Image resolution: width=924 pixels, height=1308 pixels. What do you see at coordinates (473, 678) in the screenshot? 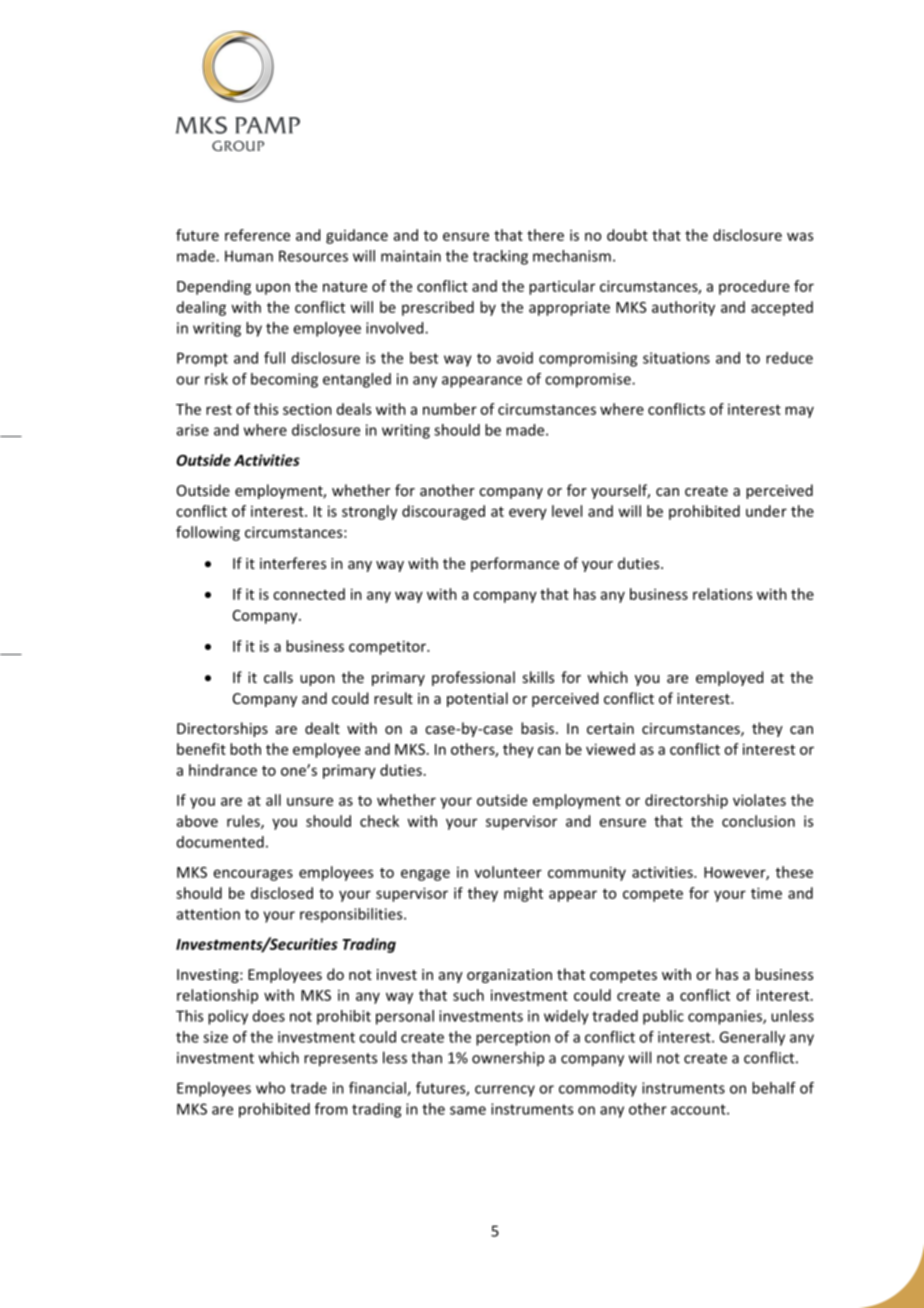
I see `professional` at bounding box center [473, 678].
